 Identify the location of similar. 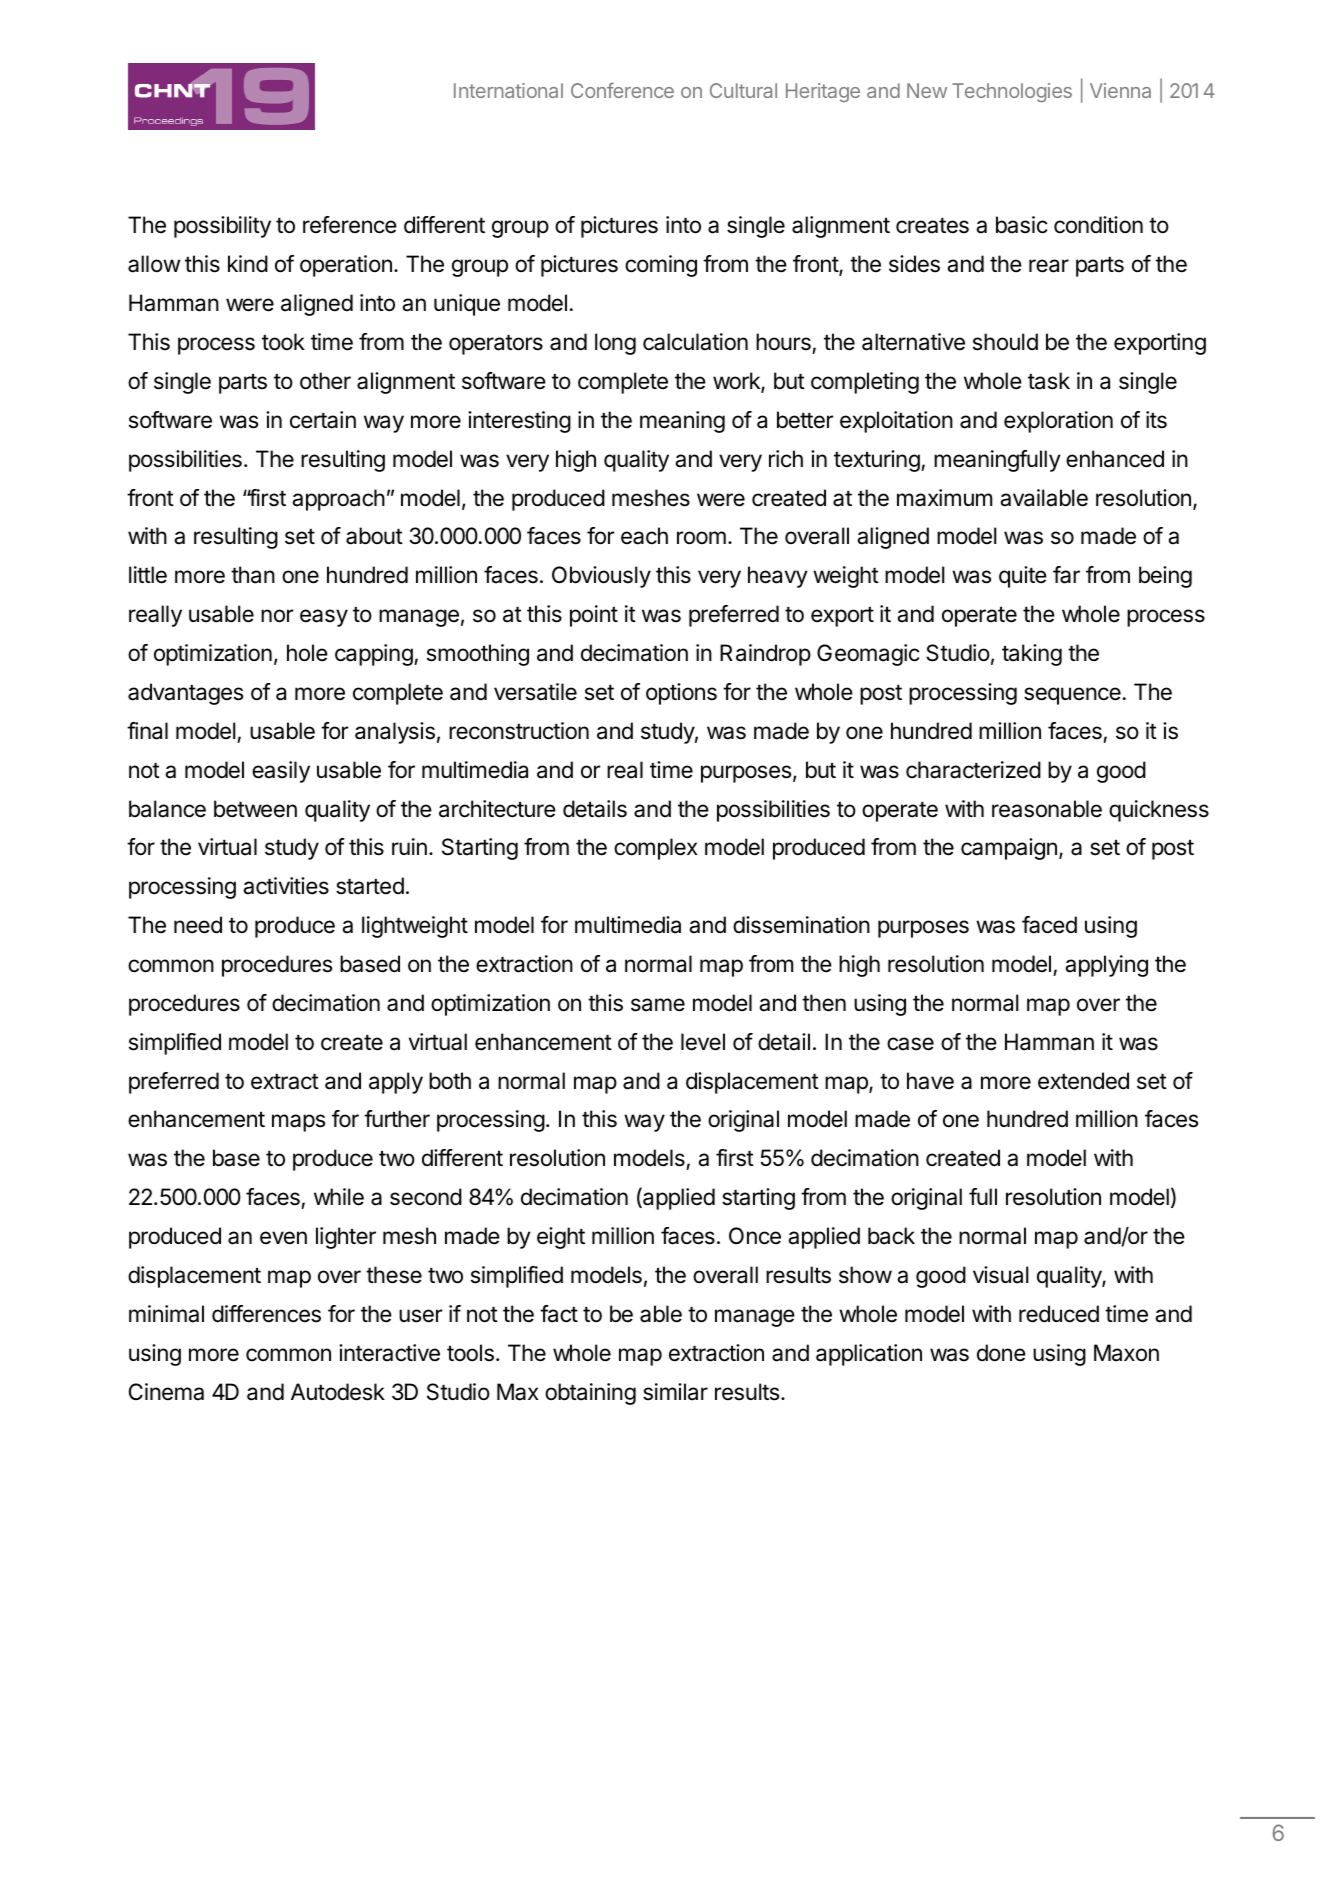
(675, 1392).
